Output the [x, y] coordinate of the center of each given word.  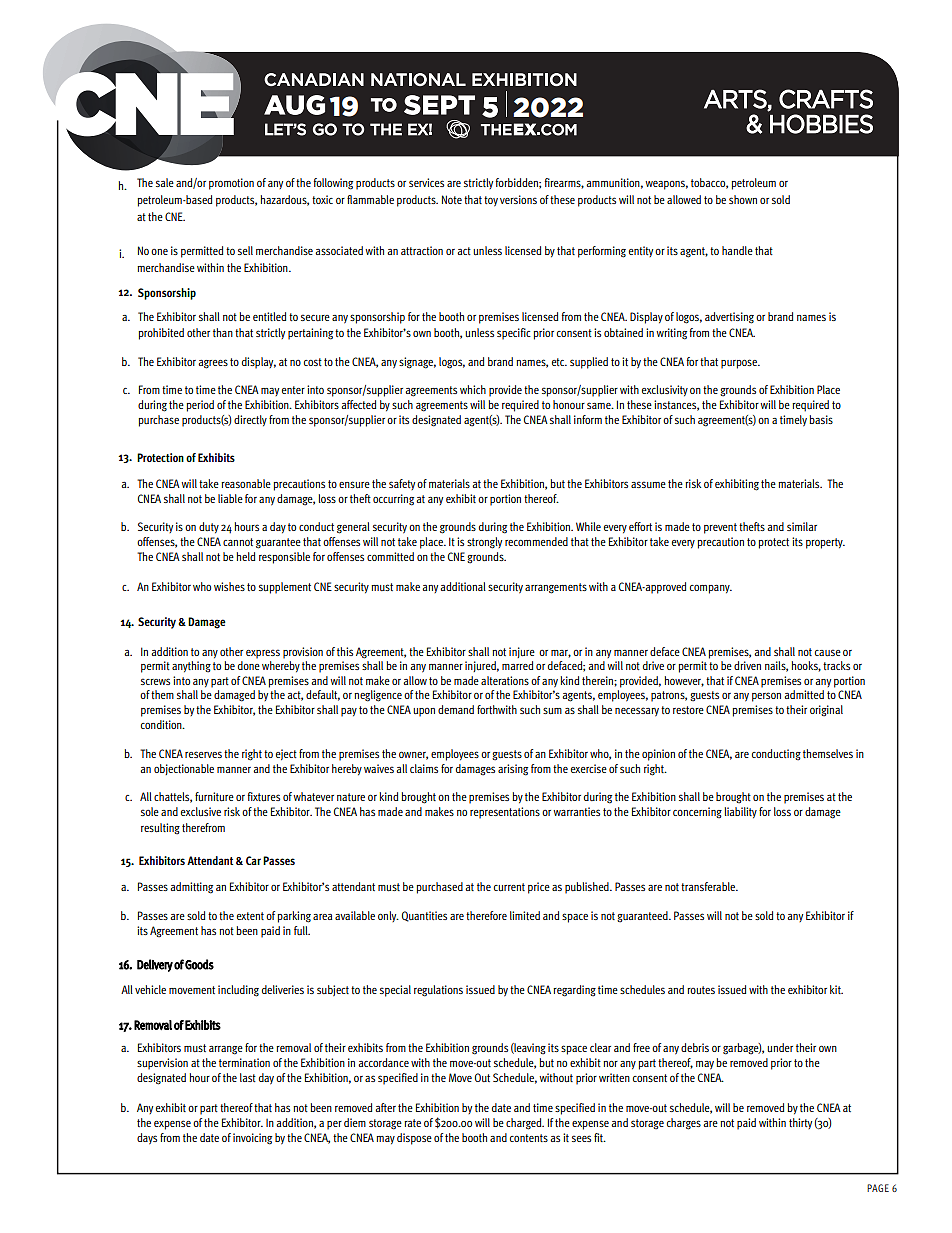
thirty [800, 1123]
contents [529, 1138]
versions [518, 199]
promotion [231, 184]
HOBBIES [821, 124]
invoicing [252, 1139]
